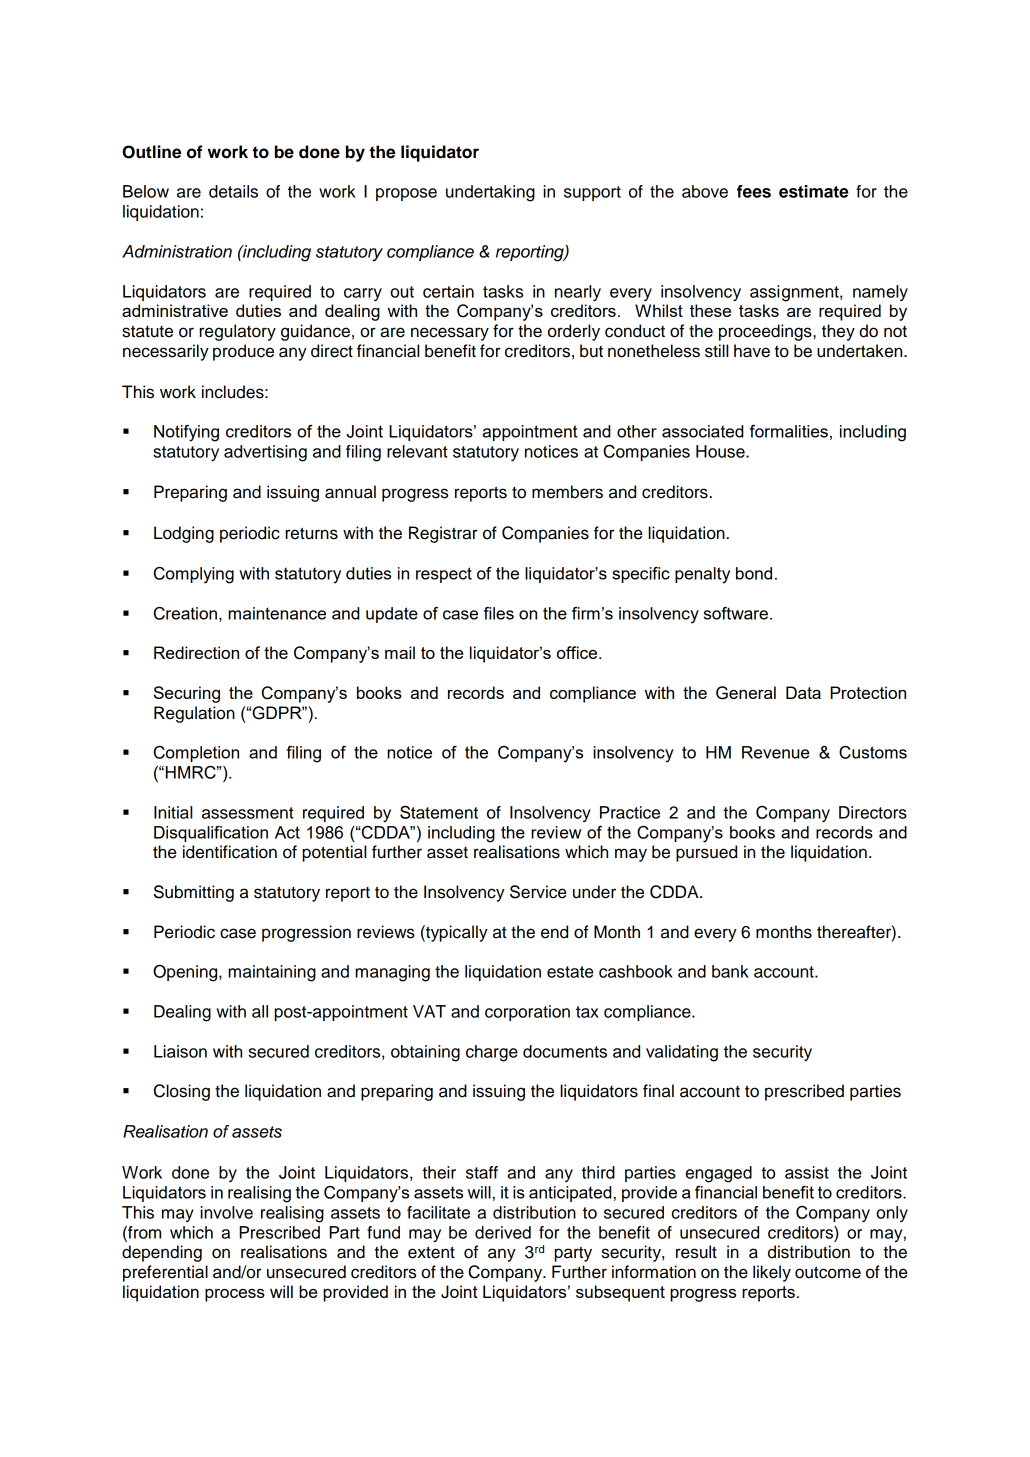 This image has width=1030, height=1457. Describe the element at coordinates (567, 492) in the image. I see `members` at that location.
